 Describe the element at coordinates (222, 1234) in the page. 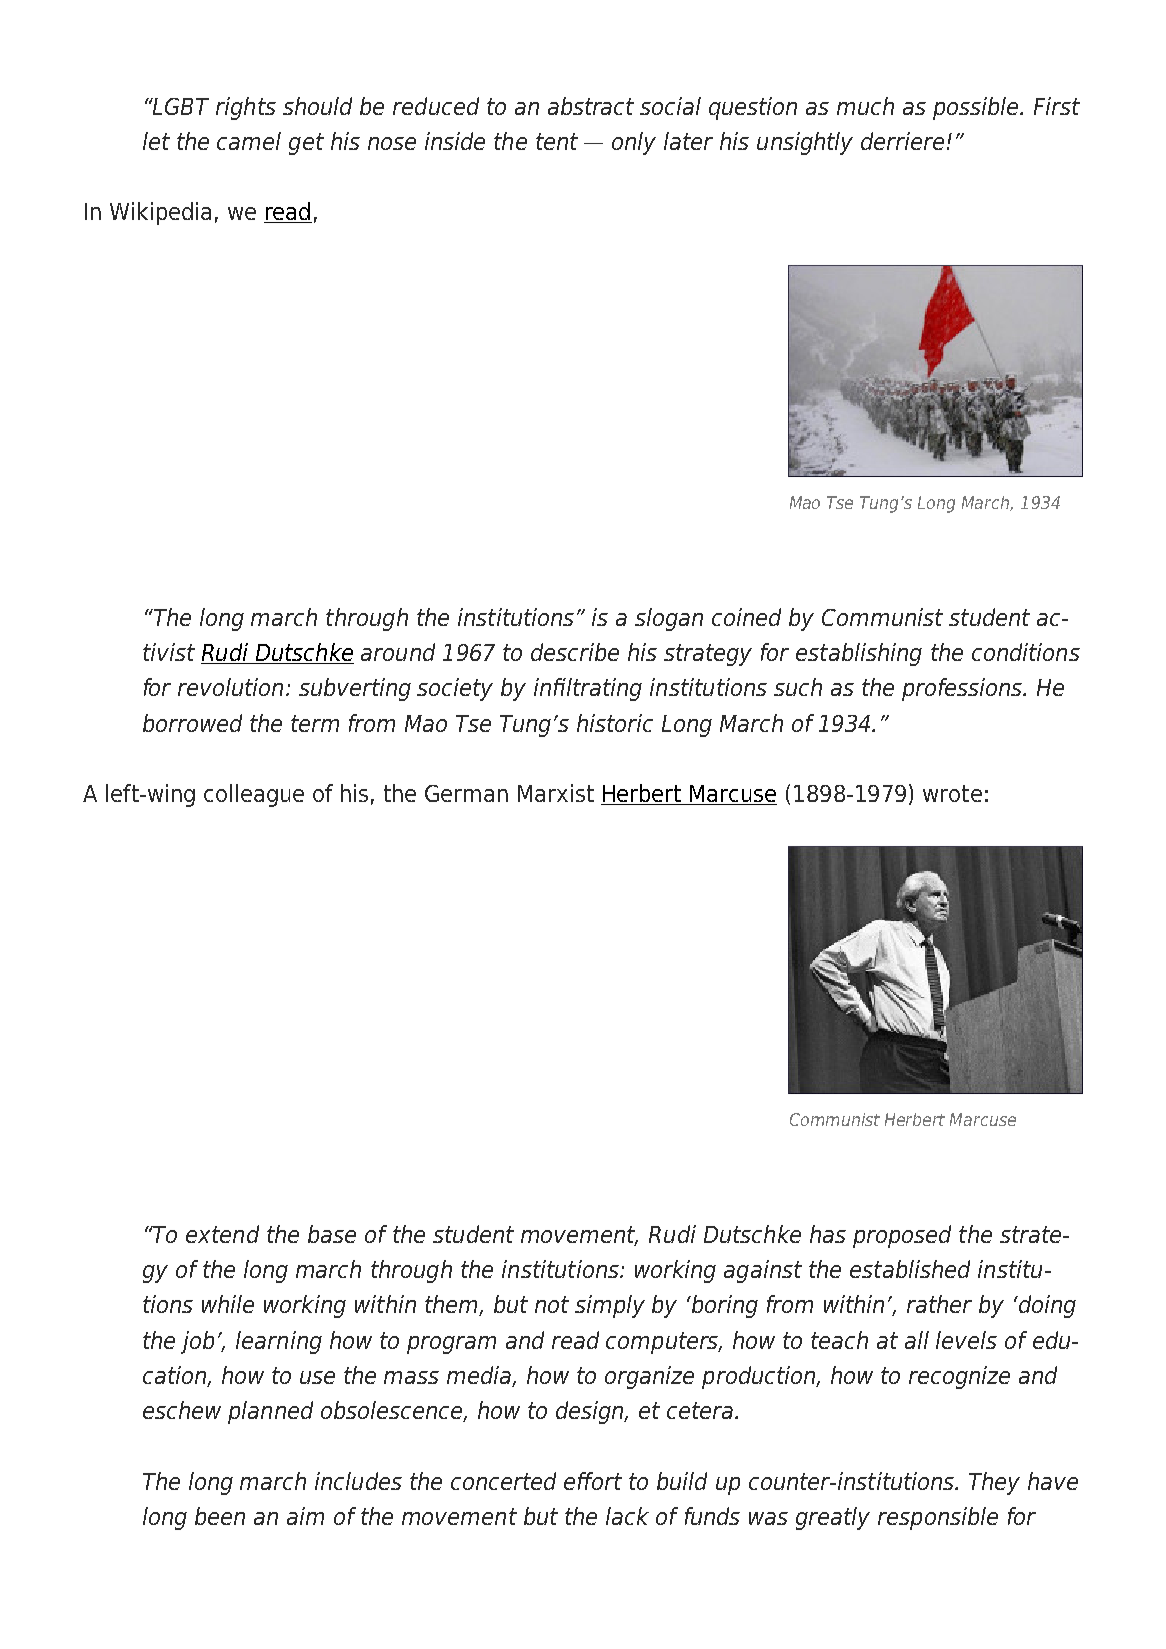

I see `extend` at that location.
